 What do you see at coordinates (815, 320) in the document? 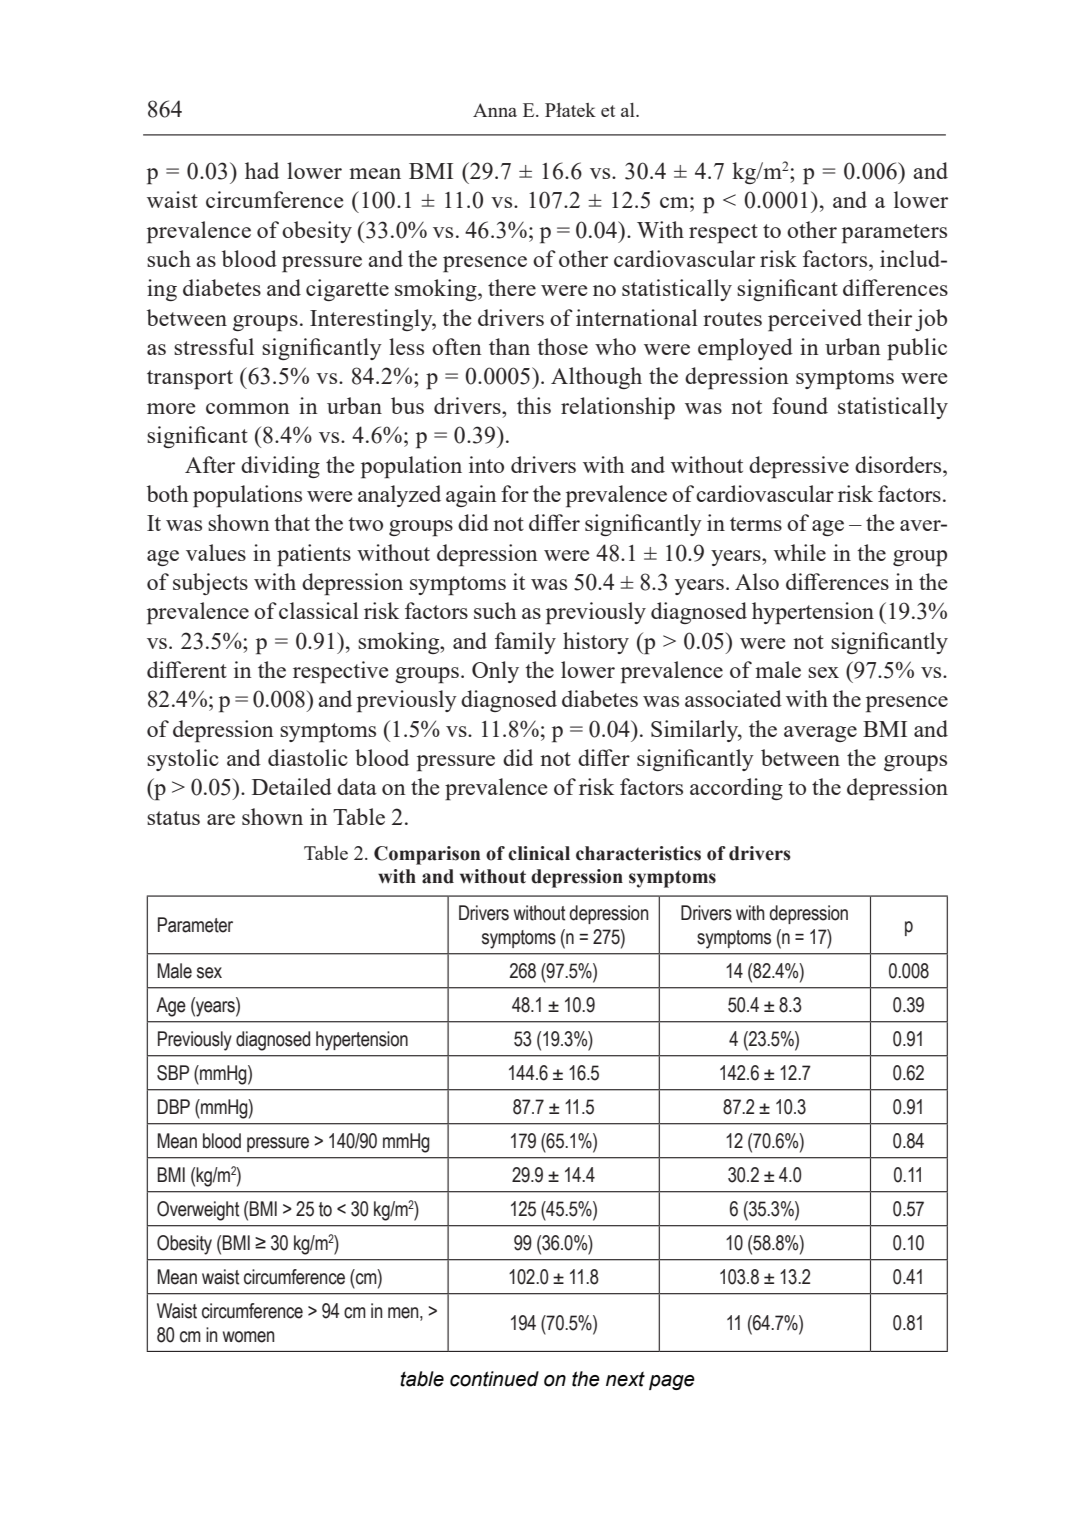
I see `perceived` at bounding box center [815, 320].
